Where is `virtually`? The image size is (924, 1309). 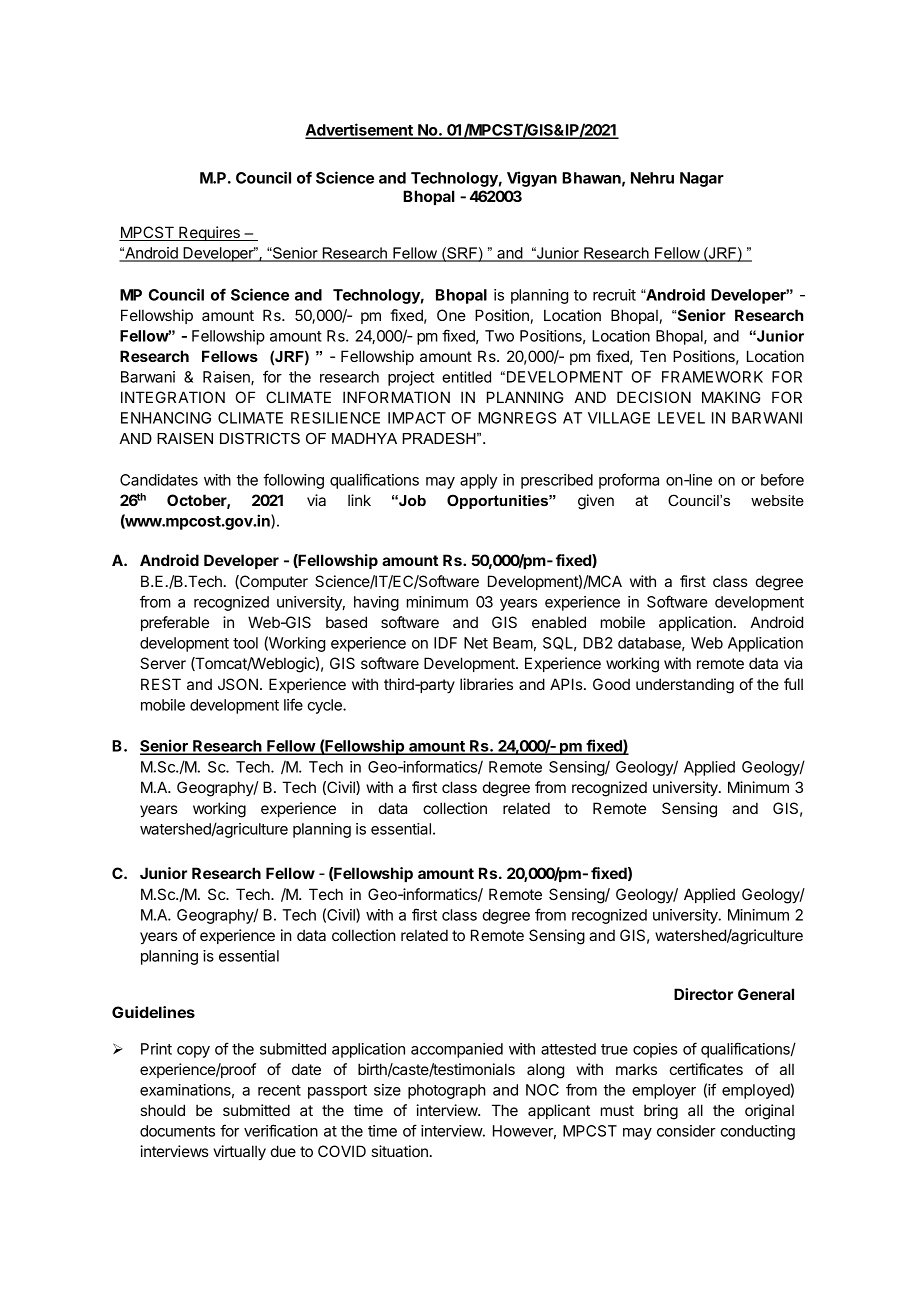 virtually is located at coordinates (239, 1153).
